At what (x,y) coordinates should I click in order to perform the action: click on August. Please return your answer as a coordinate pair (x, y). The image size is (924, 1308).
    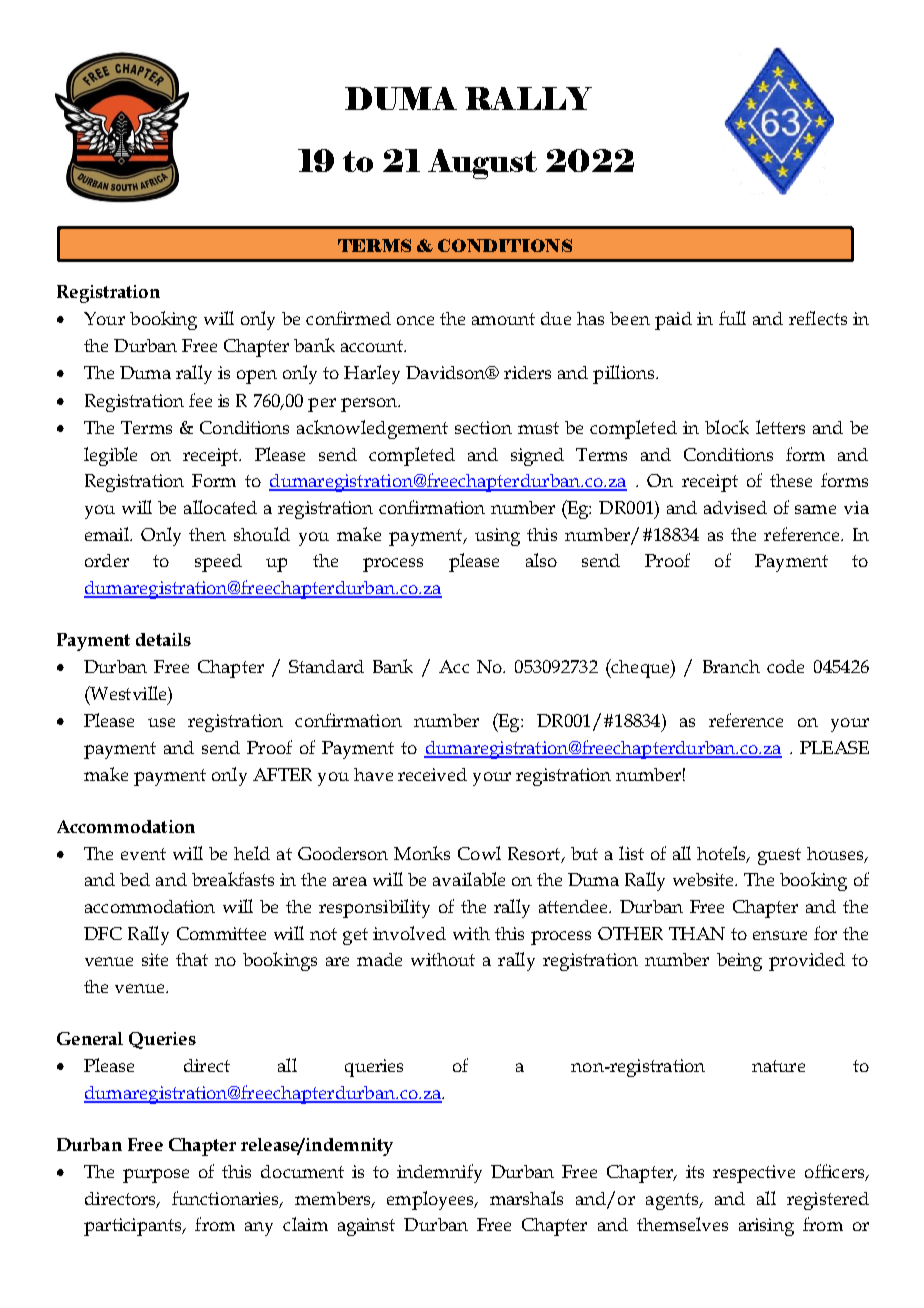
    Looking at the image, I should click on (482, 164).
